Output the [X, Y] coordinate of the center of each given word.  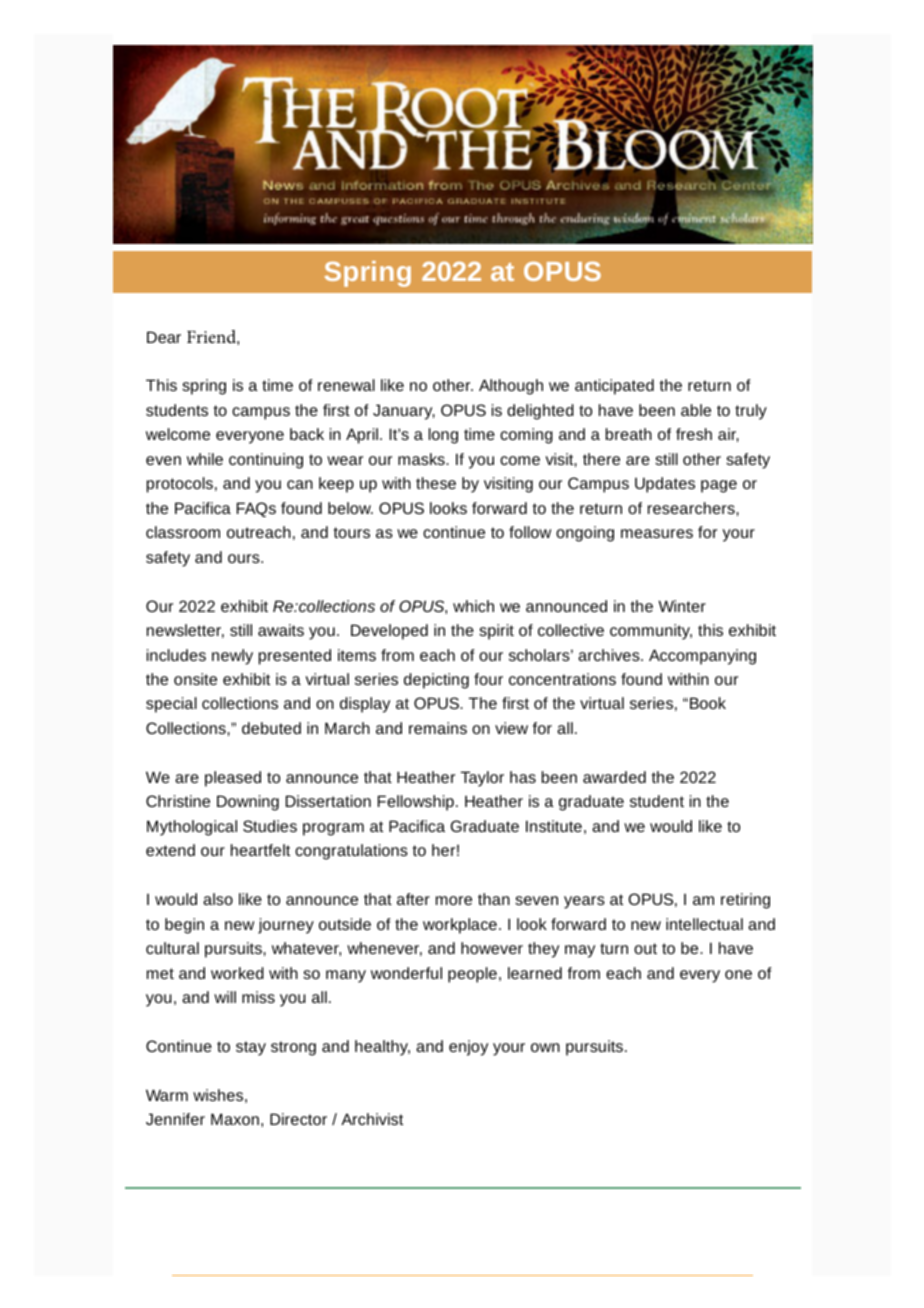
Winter [682, 606]
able [696, 410]
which [473, 606]
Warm [167, 1095]
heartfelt [260, 850]
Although [511, 387]
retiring [745, 901]
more [454, 900]
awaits [281, 630]
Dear [164, 337]
